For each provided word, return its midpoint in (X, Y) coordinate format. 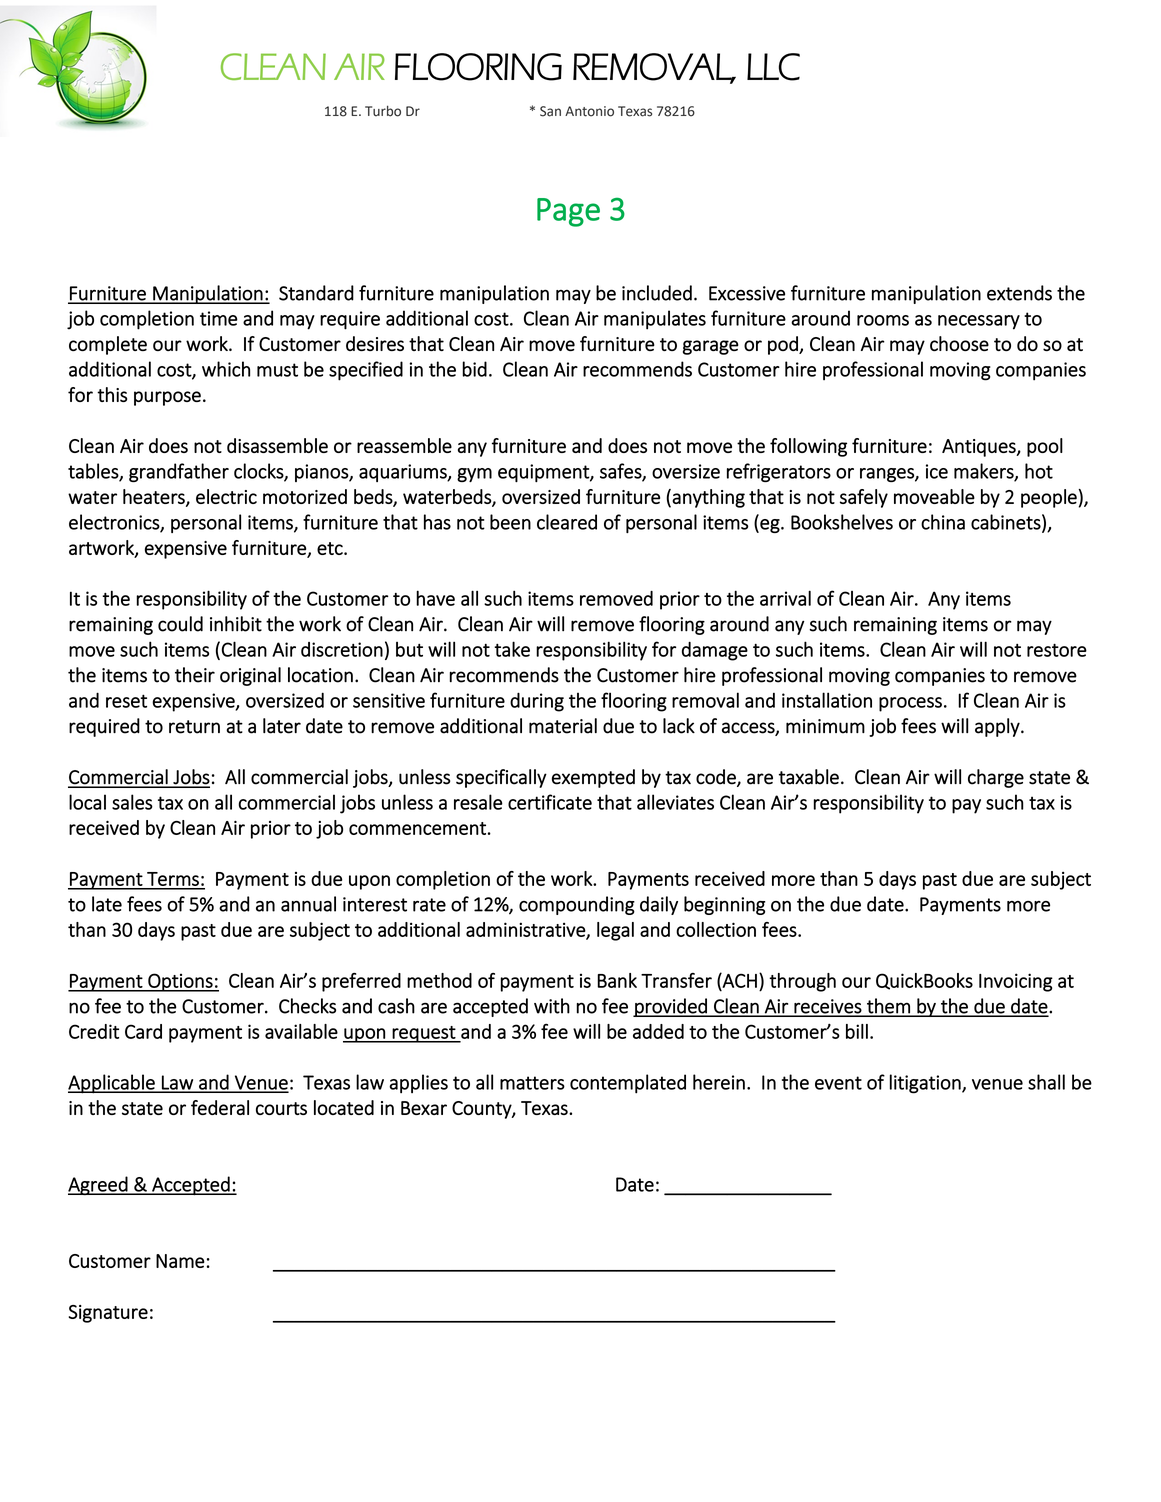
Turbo (383, 111)
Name (180, 1261)
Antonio (589, 111)
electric (226, 496)
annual (308, 904)
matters (532, 1083)
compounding (577, 905)
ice (937, 471)
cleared (567, 522)
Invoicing (1016, 982)
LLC (773, 67)
